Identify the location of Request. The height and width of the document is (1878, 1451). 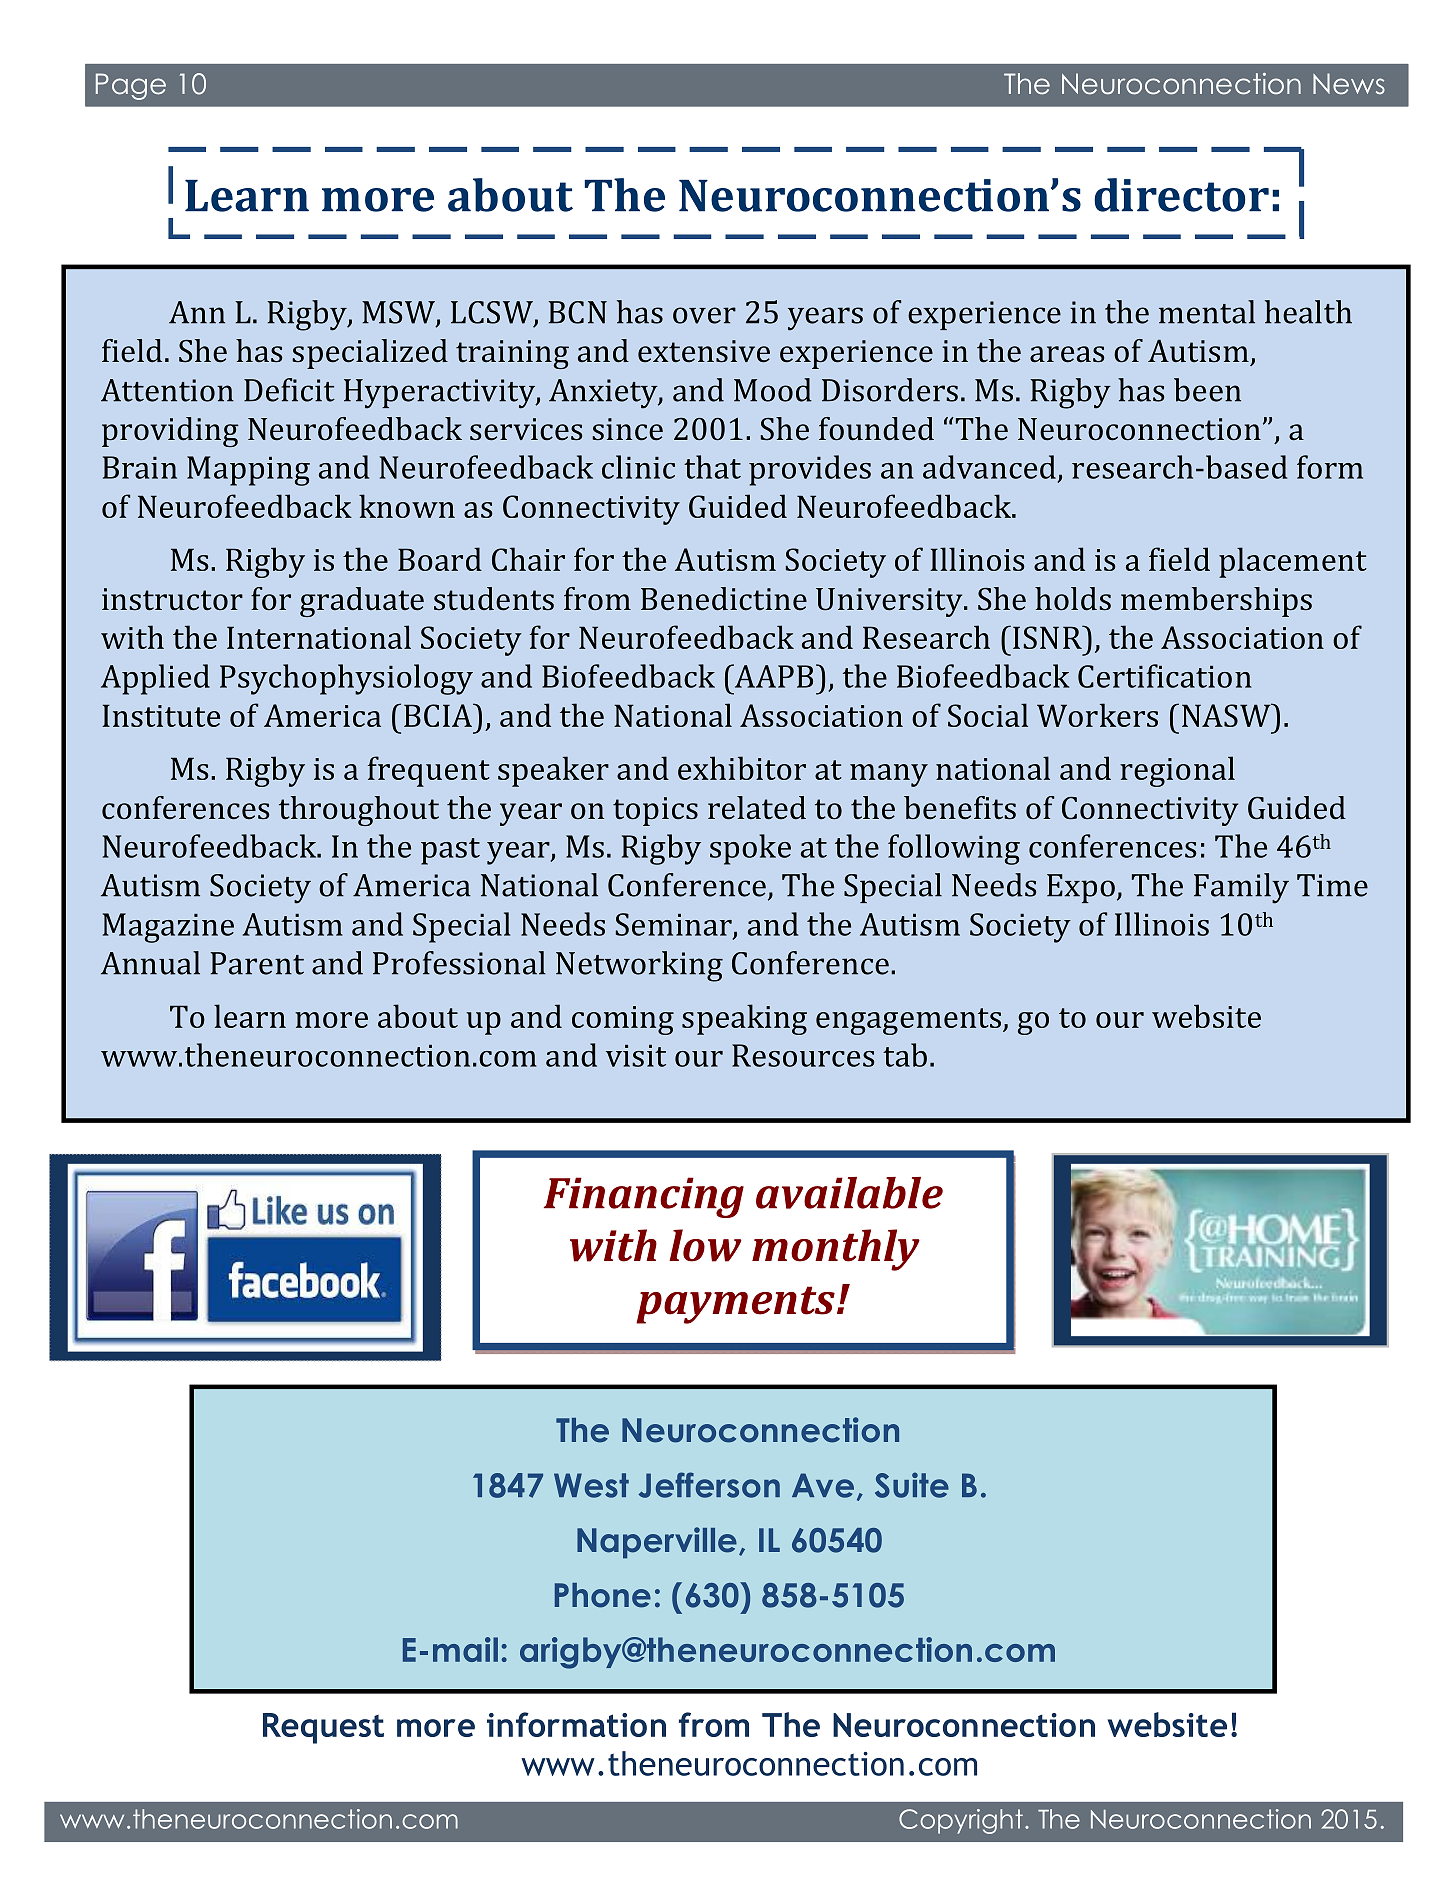
(323, 1728).
